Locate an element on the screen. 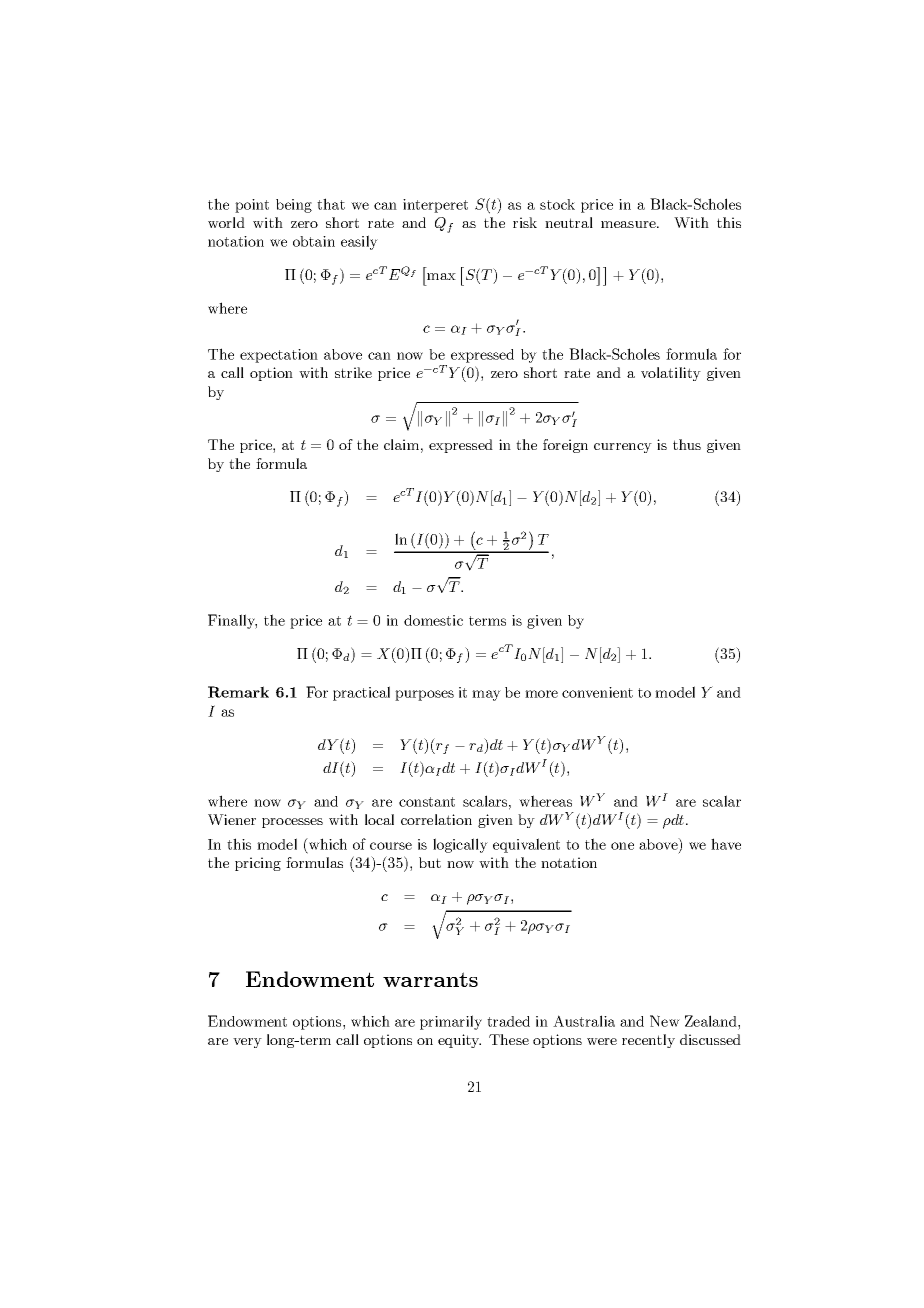 The width and height of the screenshot is (924, 1308). risk is located at coordinates (525, 222).
